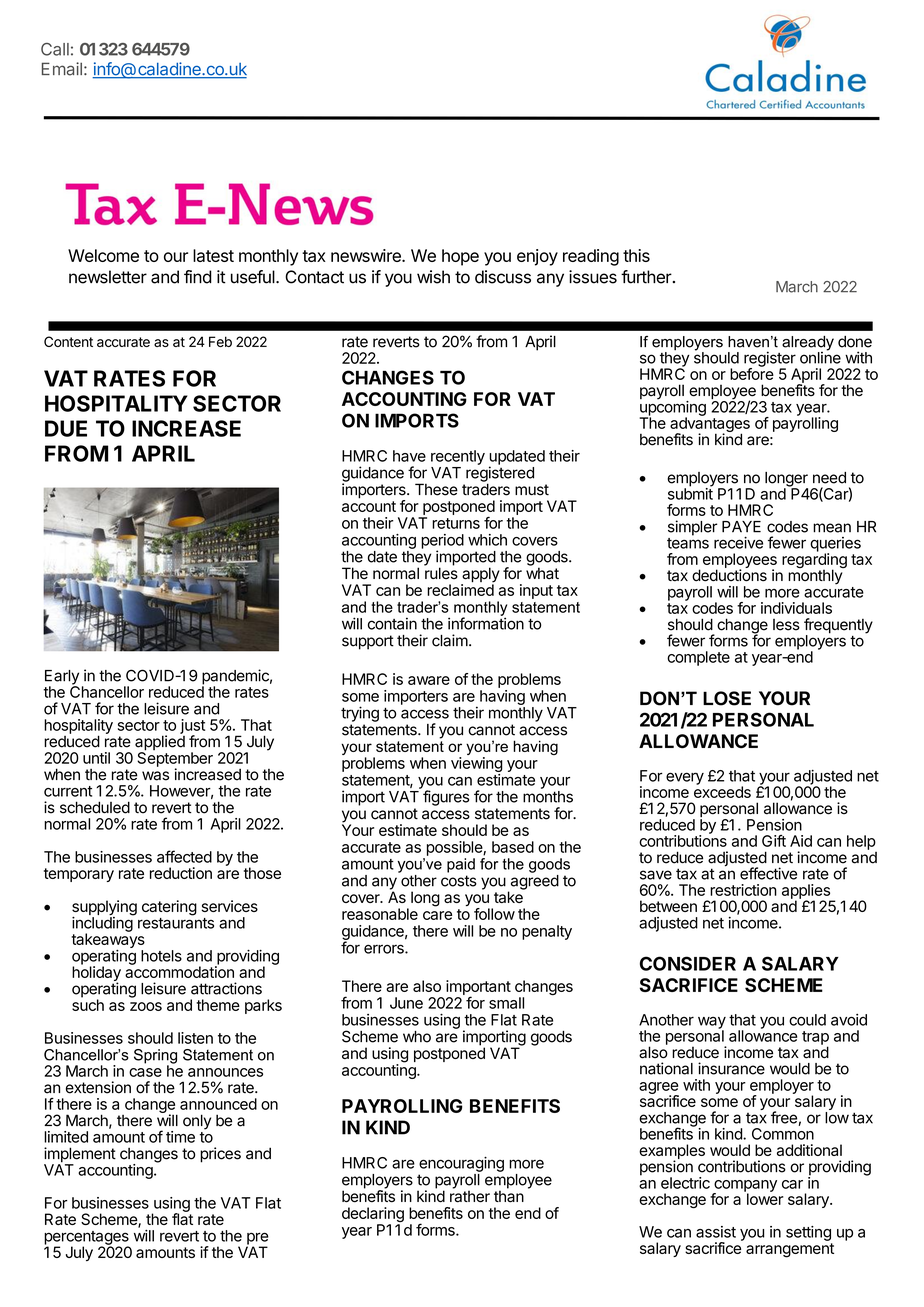 The image size is (924, 1307). What do you see at coordinates (460, 257) in the page?
I see `hope` at bounding box center [460, 257].
